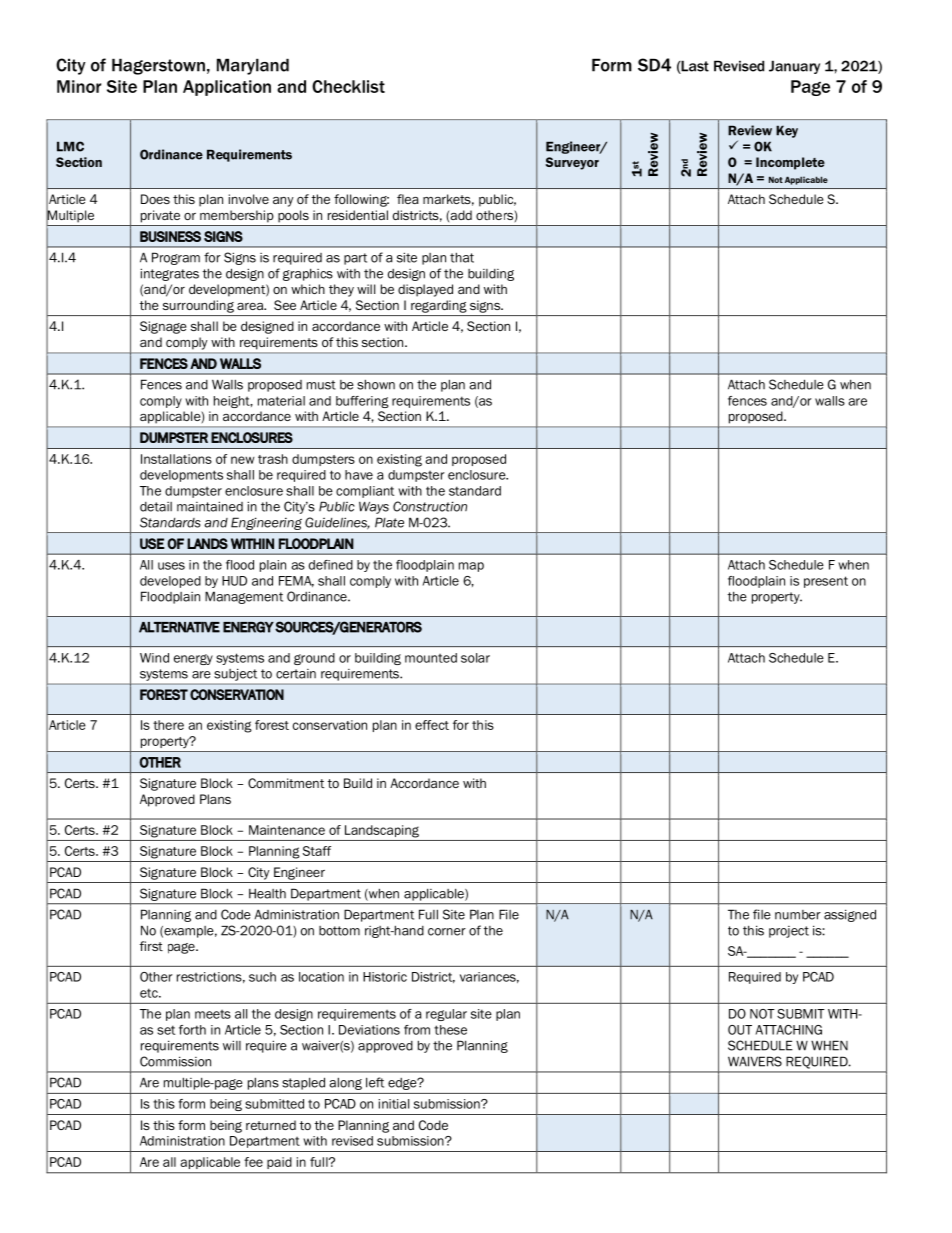 This image has height=1233, width=952. What do you see at coordinates (447, 932) in the image?
I see `corner` at bounding box center [447, 932].
